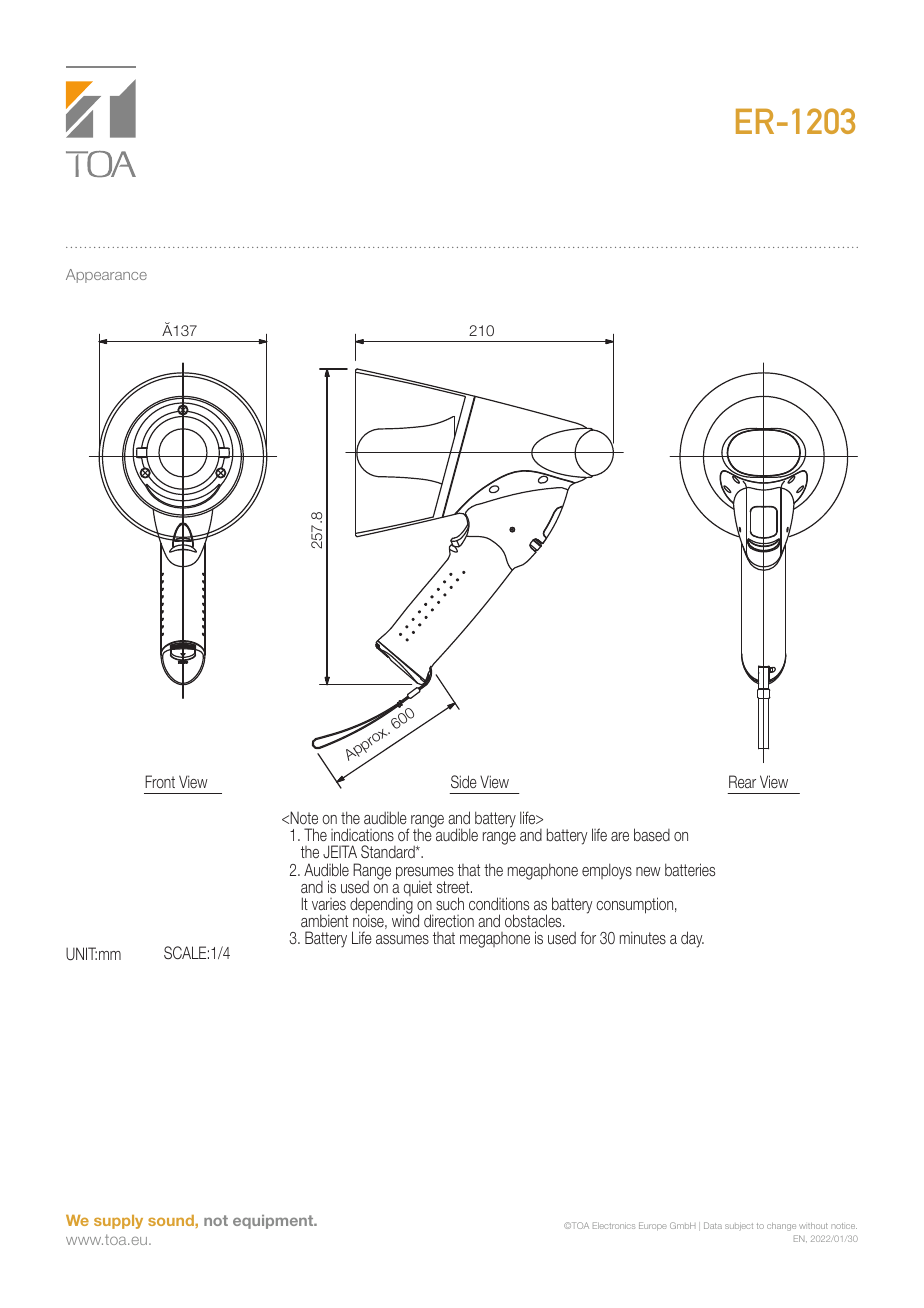 The width and height of the document is (924, 1308). I want to click on Side, so click(464, 781).
